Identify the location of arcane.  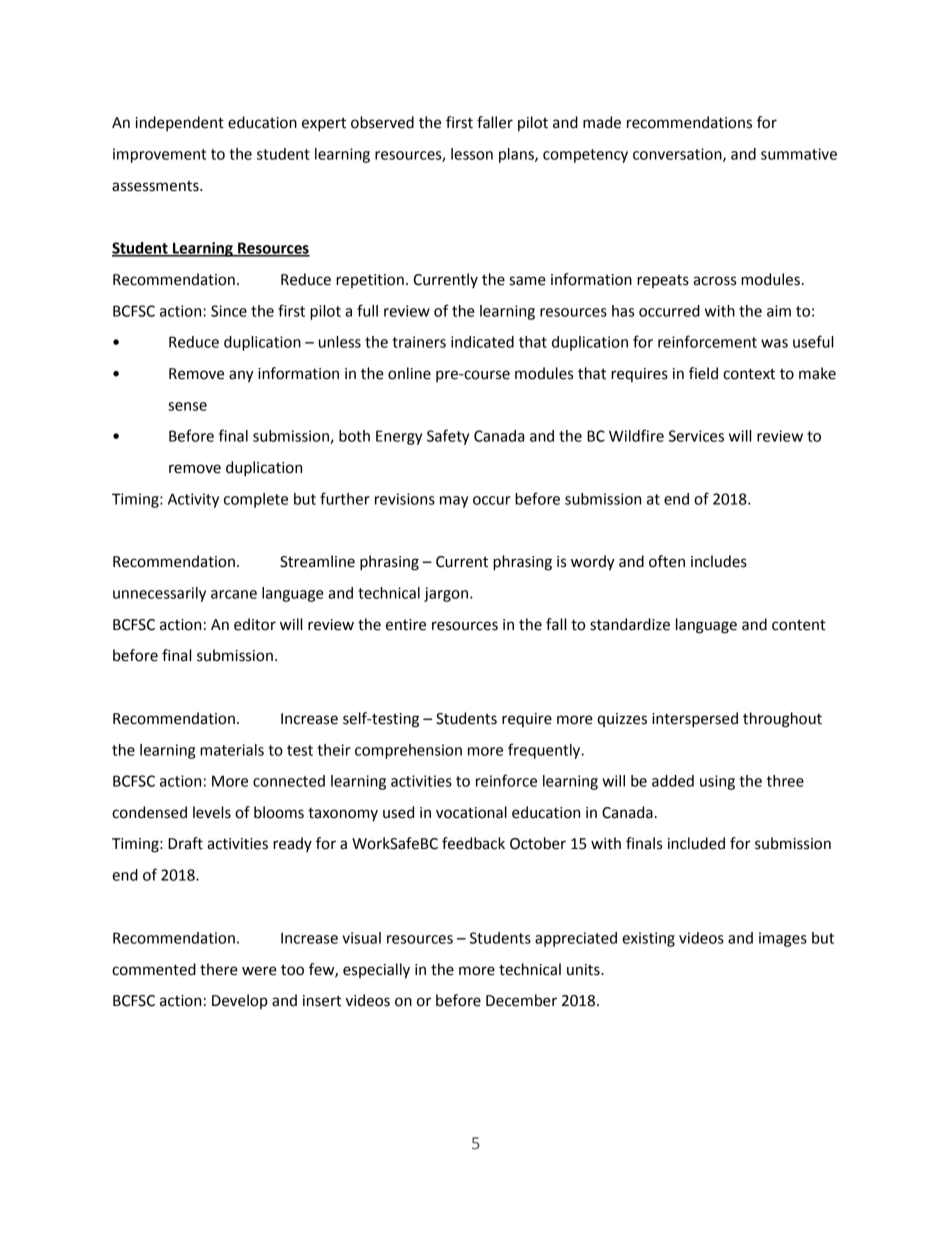
(234, 594).
